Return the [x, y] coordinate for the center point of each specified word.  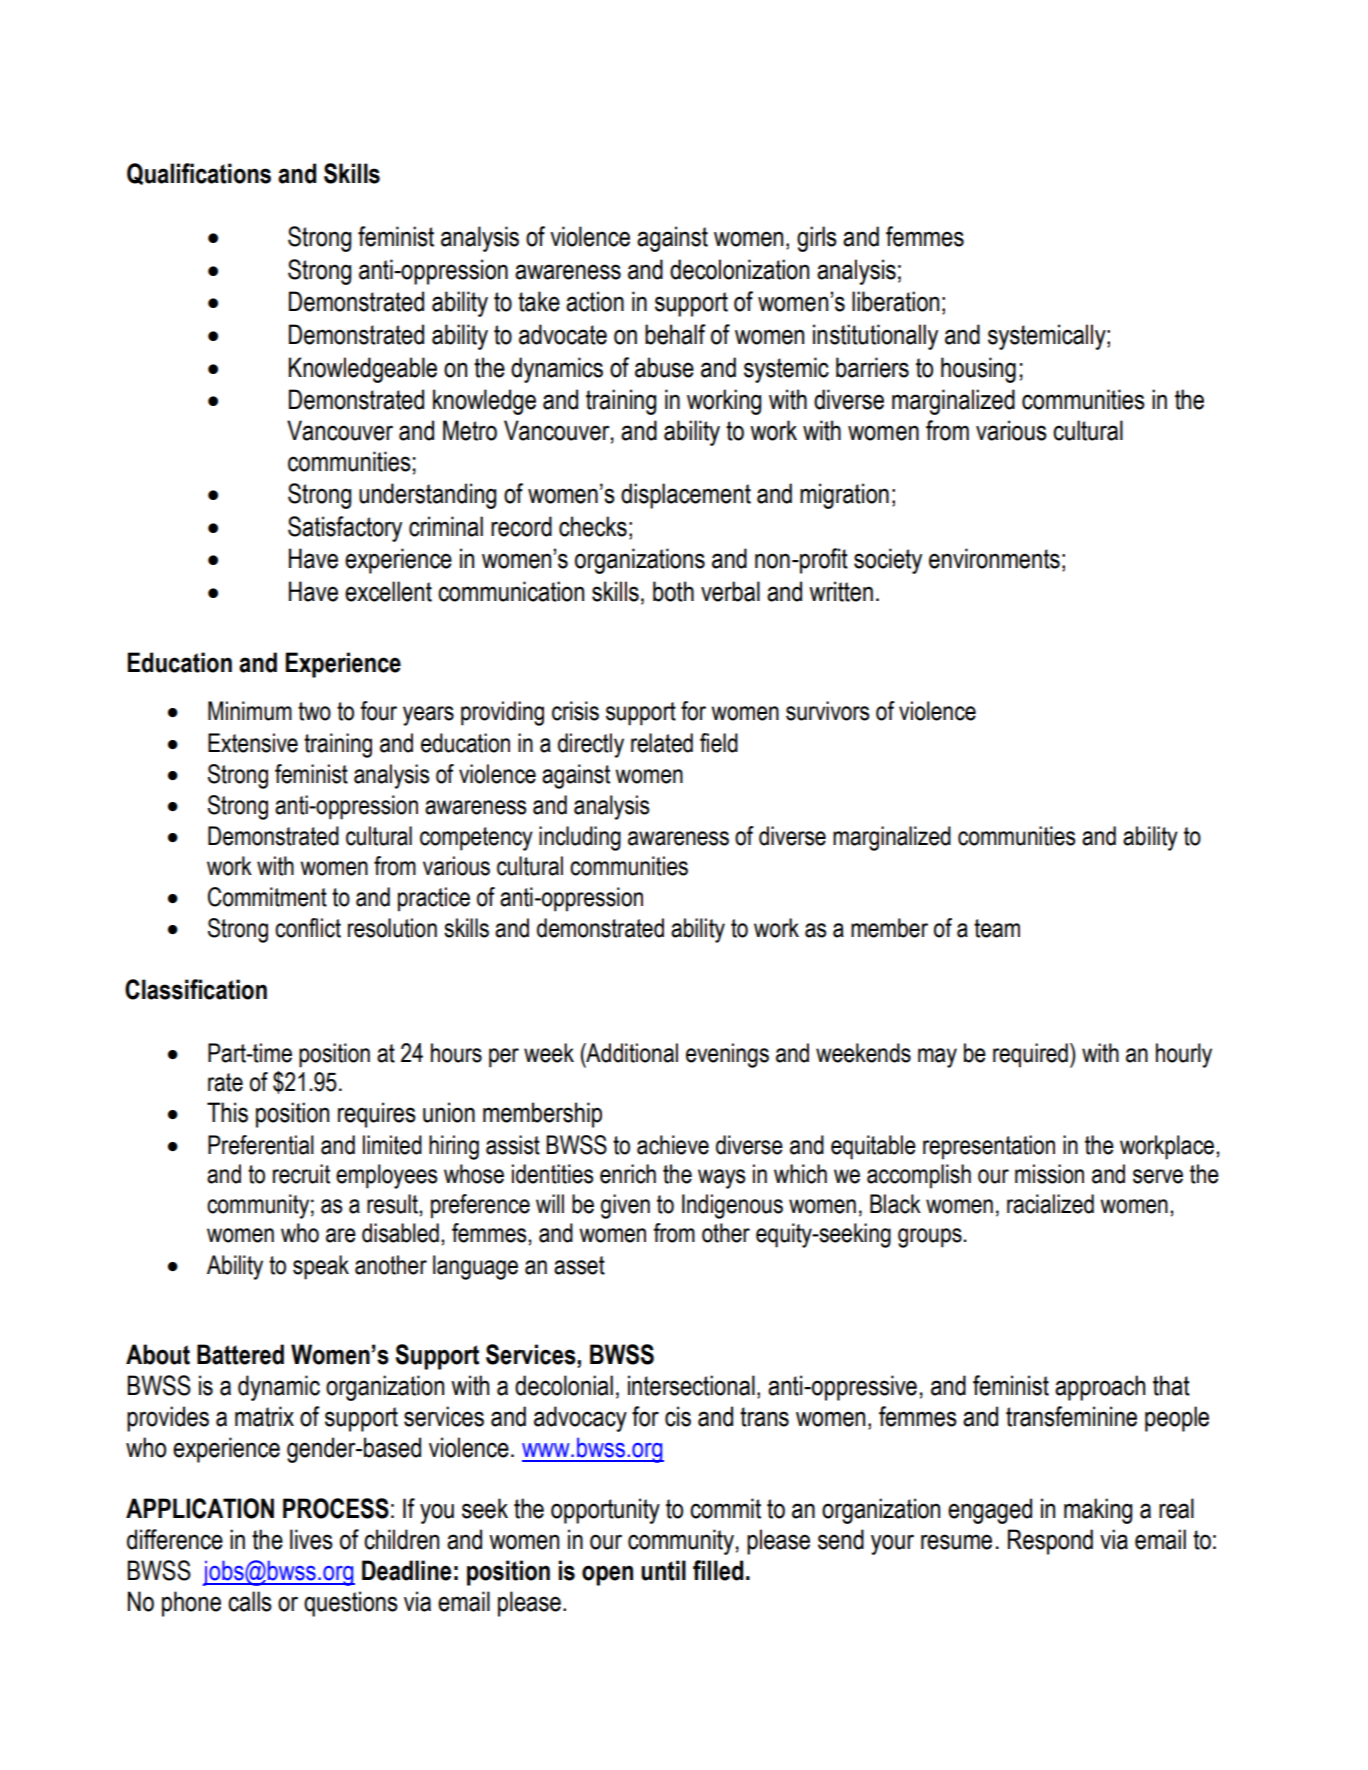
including [580, 838]
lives [311, 1539]
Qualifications [199, 174]
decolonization [739, 269]
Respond [1050, 1542]
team [997, 928]
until [663, 1570]
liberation [895, 301]
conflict [308, 928]
